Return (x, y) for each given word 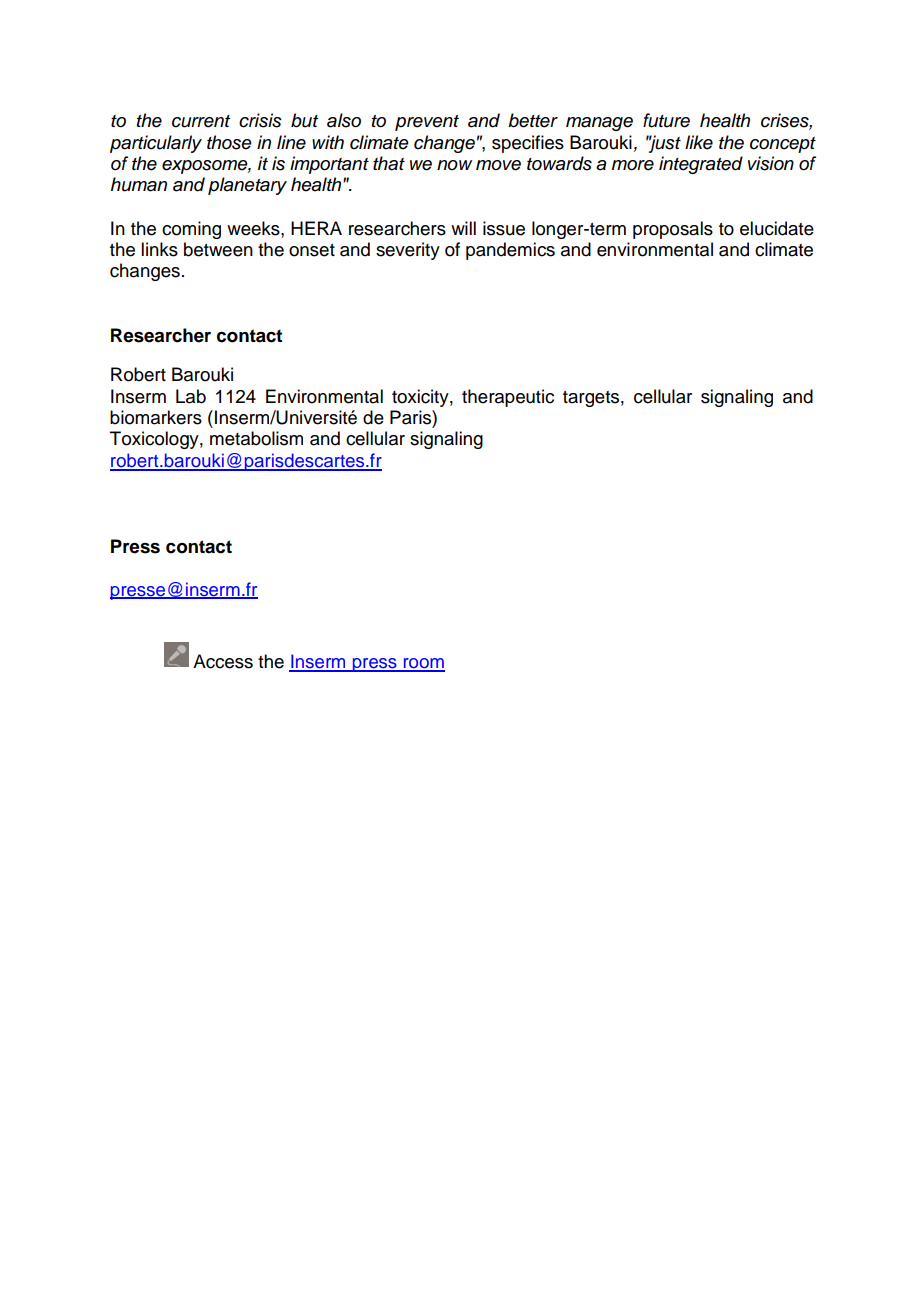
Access (223, 661)
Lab (191, 396)
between (218, 249)
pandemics (510, 251)
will (463, 228)
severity (408, 251)
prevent (427, 123)
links (159, 249)
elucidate (777, 228)
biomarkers (156, 417)
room (423, 664)
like (699, 142)
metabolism (256, 438)
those (229, 142)
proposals (673, 230)
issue (504, 228)
